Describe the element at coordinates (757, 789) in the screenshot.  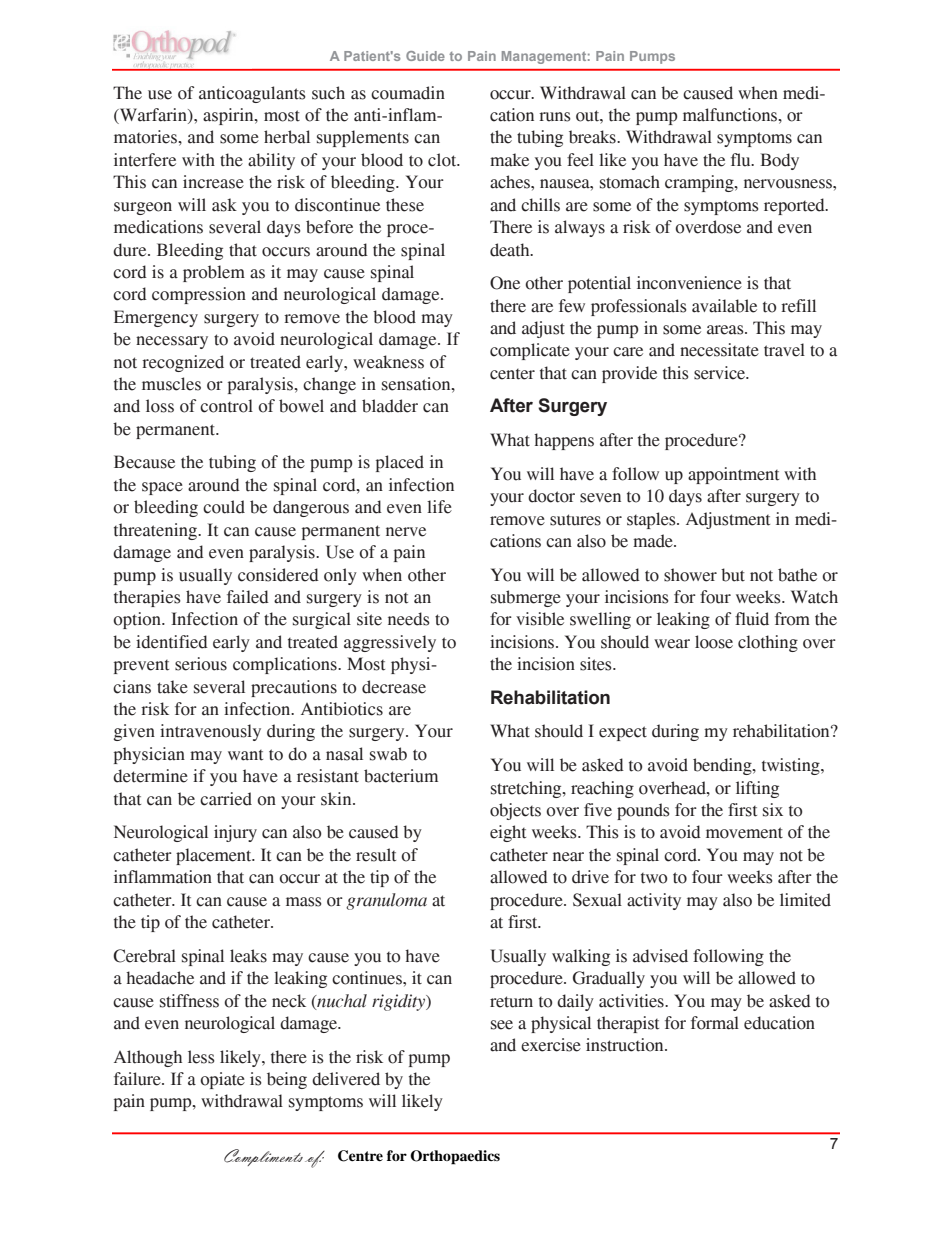
I see `lifting` at that location.
